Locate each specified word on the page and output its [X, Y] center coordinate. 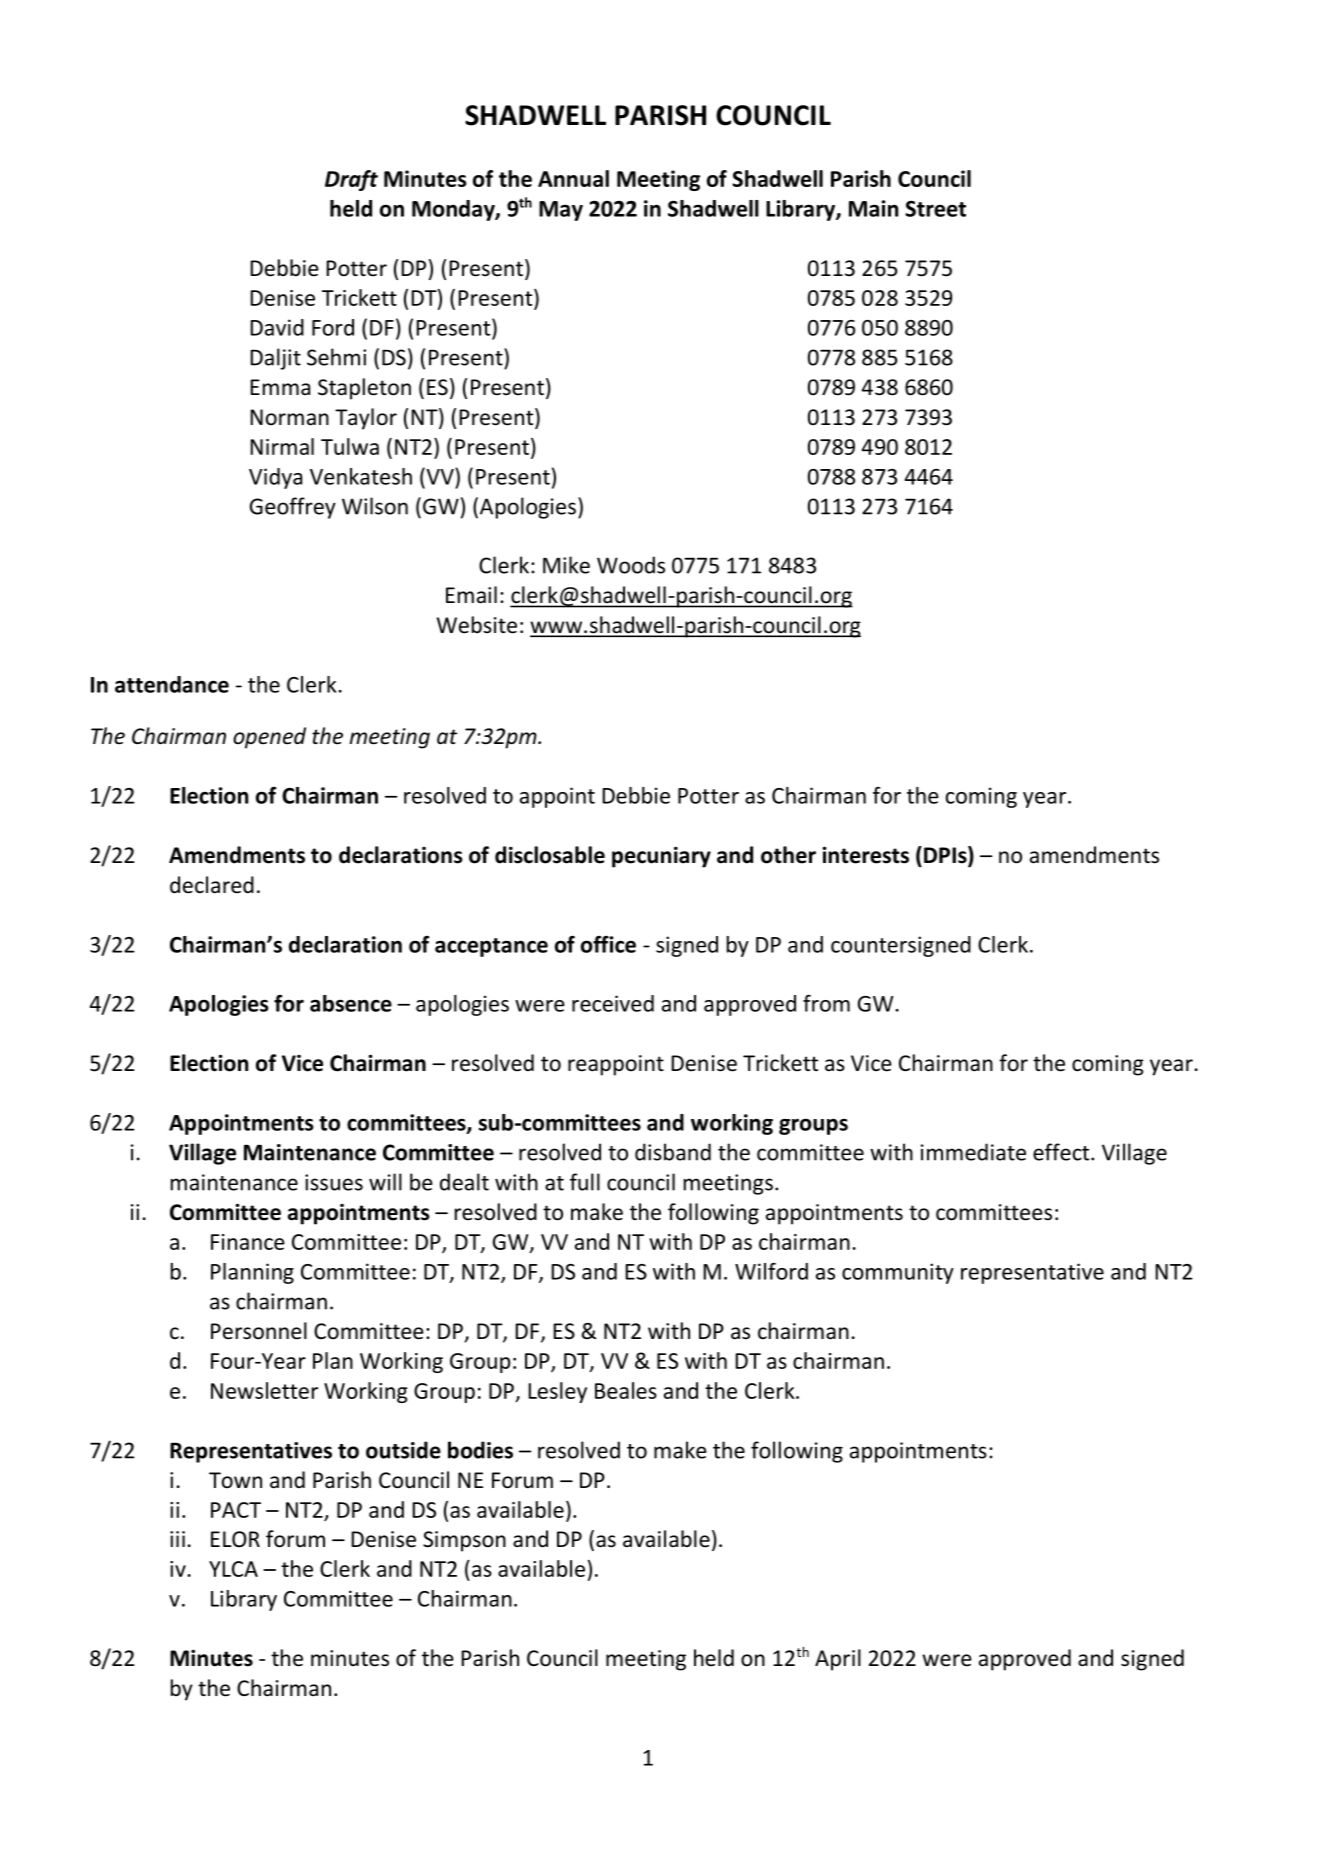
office [608, 944]
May [561, 211]
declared [212, 885]
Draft [351, 180]
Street [935, 208]
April [838, 1660]
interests [866, 855]
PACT [236, 1510]
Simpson [464, 1541]
